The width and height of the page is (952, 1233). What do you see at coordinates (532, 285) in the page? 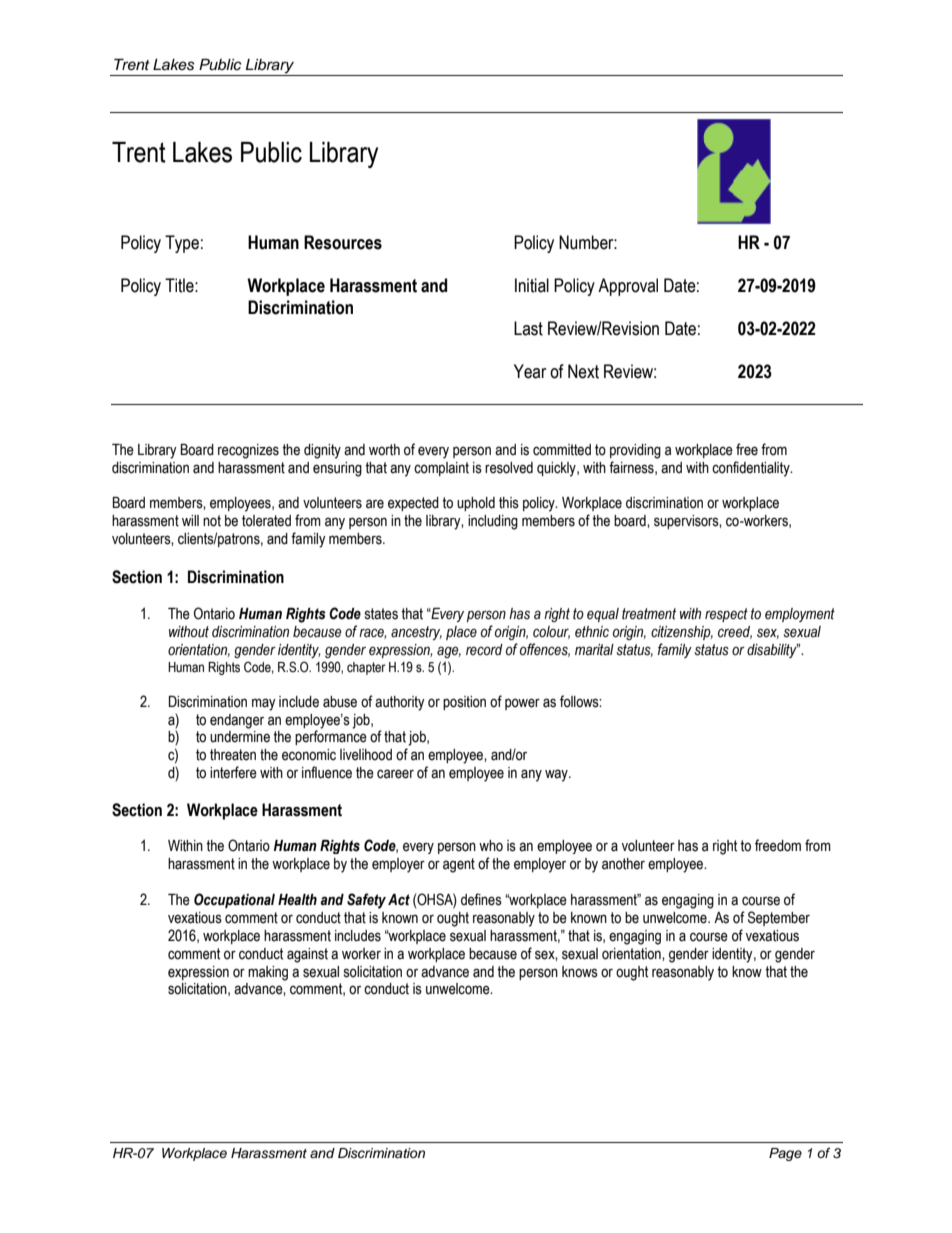
I see `Initial` at bounding box center [532, 285].
